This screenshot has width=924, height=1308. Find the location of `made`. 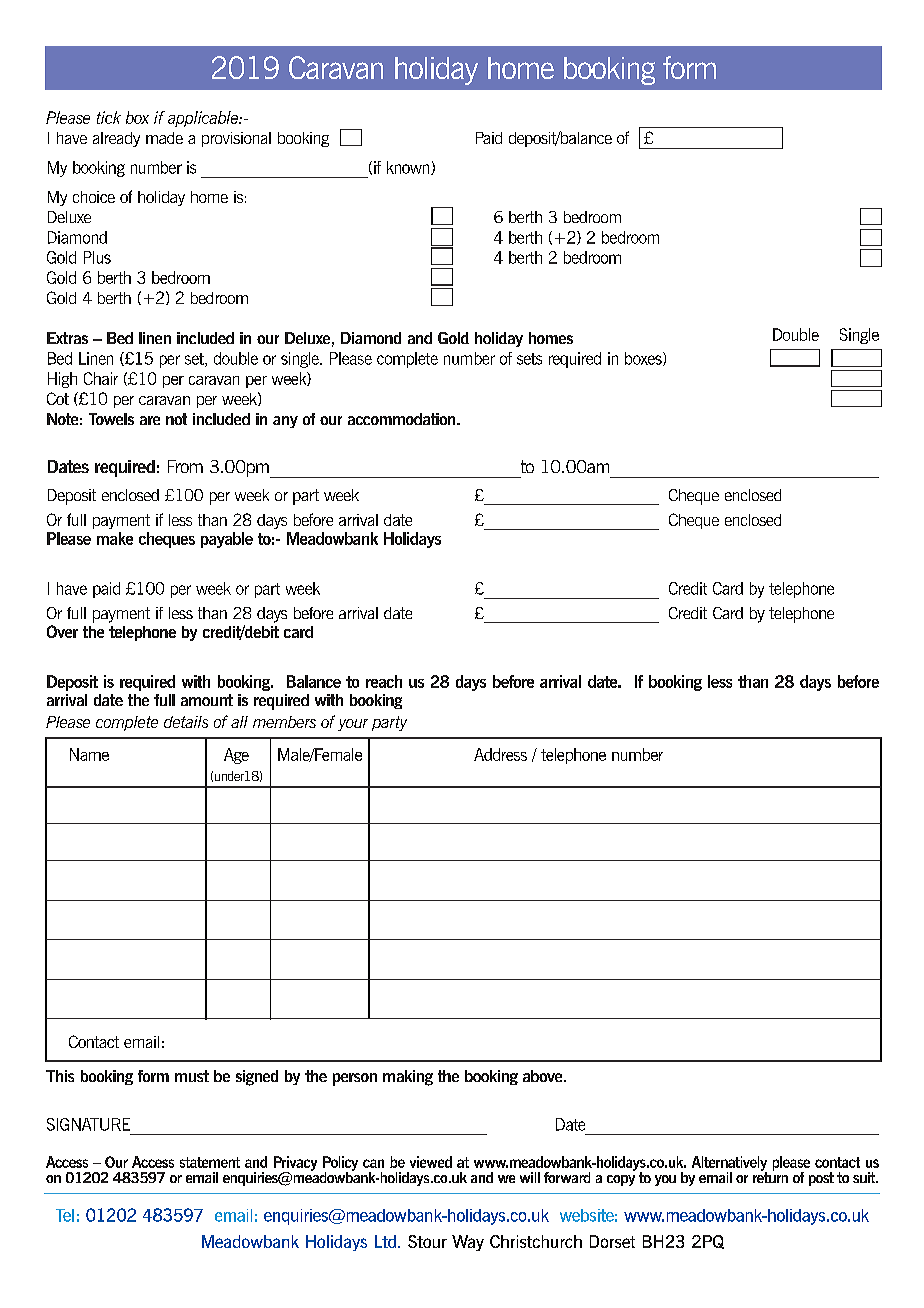

made is located at coordinates (164, 138).
